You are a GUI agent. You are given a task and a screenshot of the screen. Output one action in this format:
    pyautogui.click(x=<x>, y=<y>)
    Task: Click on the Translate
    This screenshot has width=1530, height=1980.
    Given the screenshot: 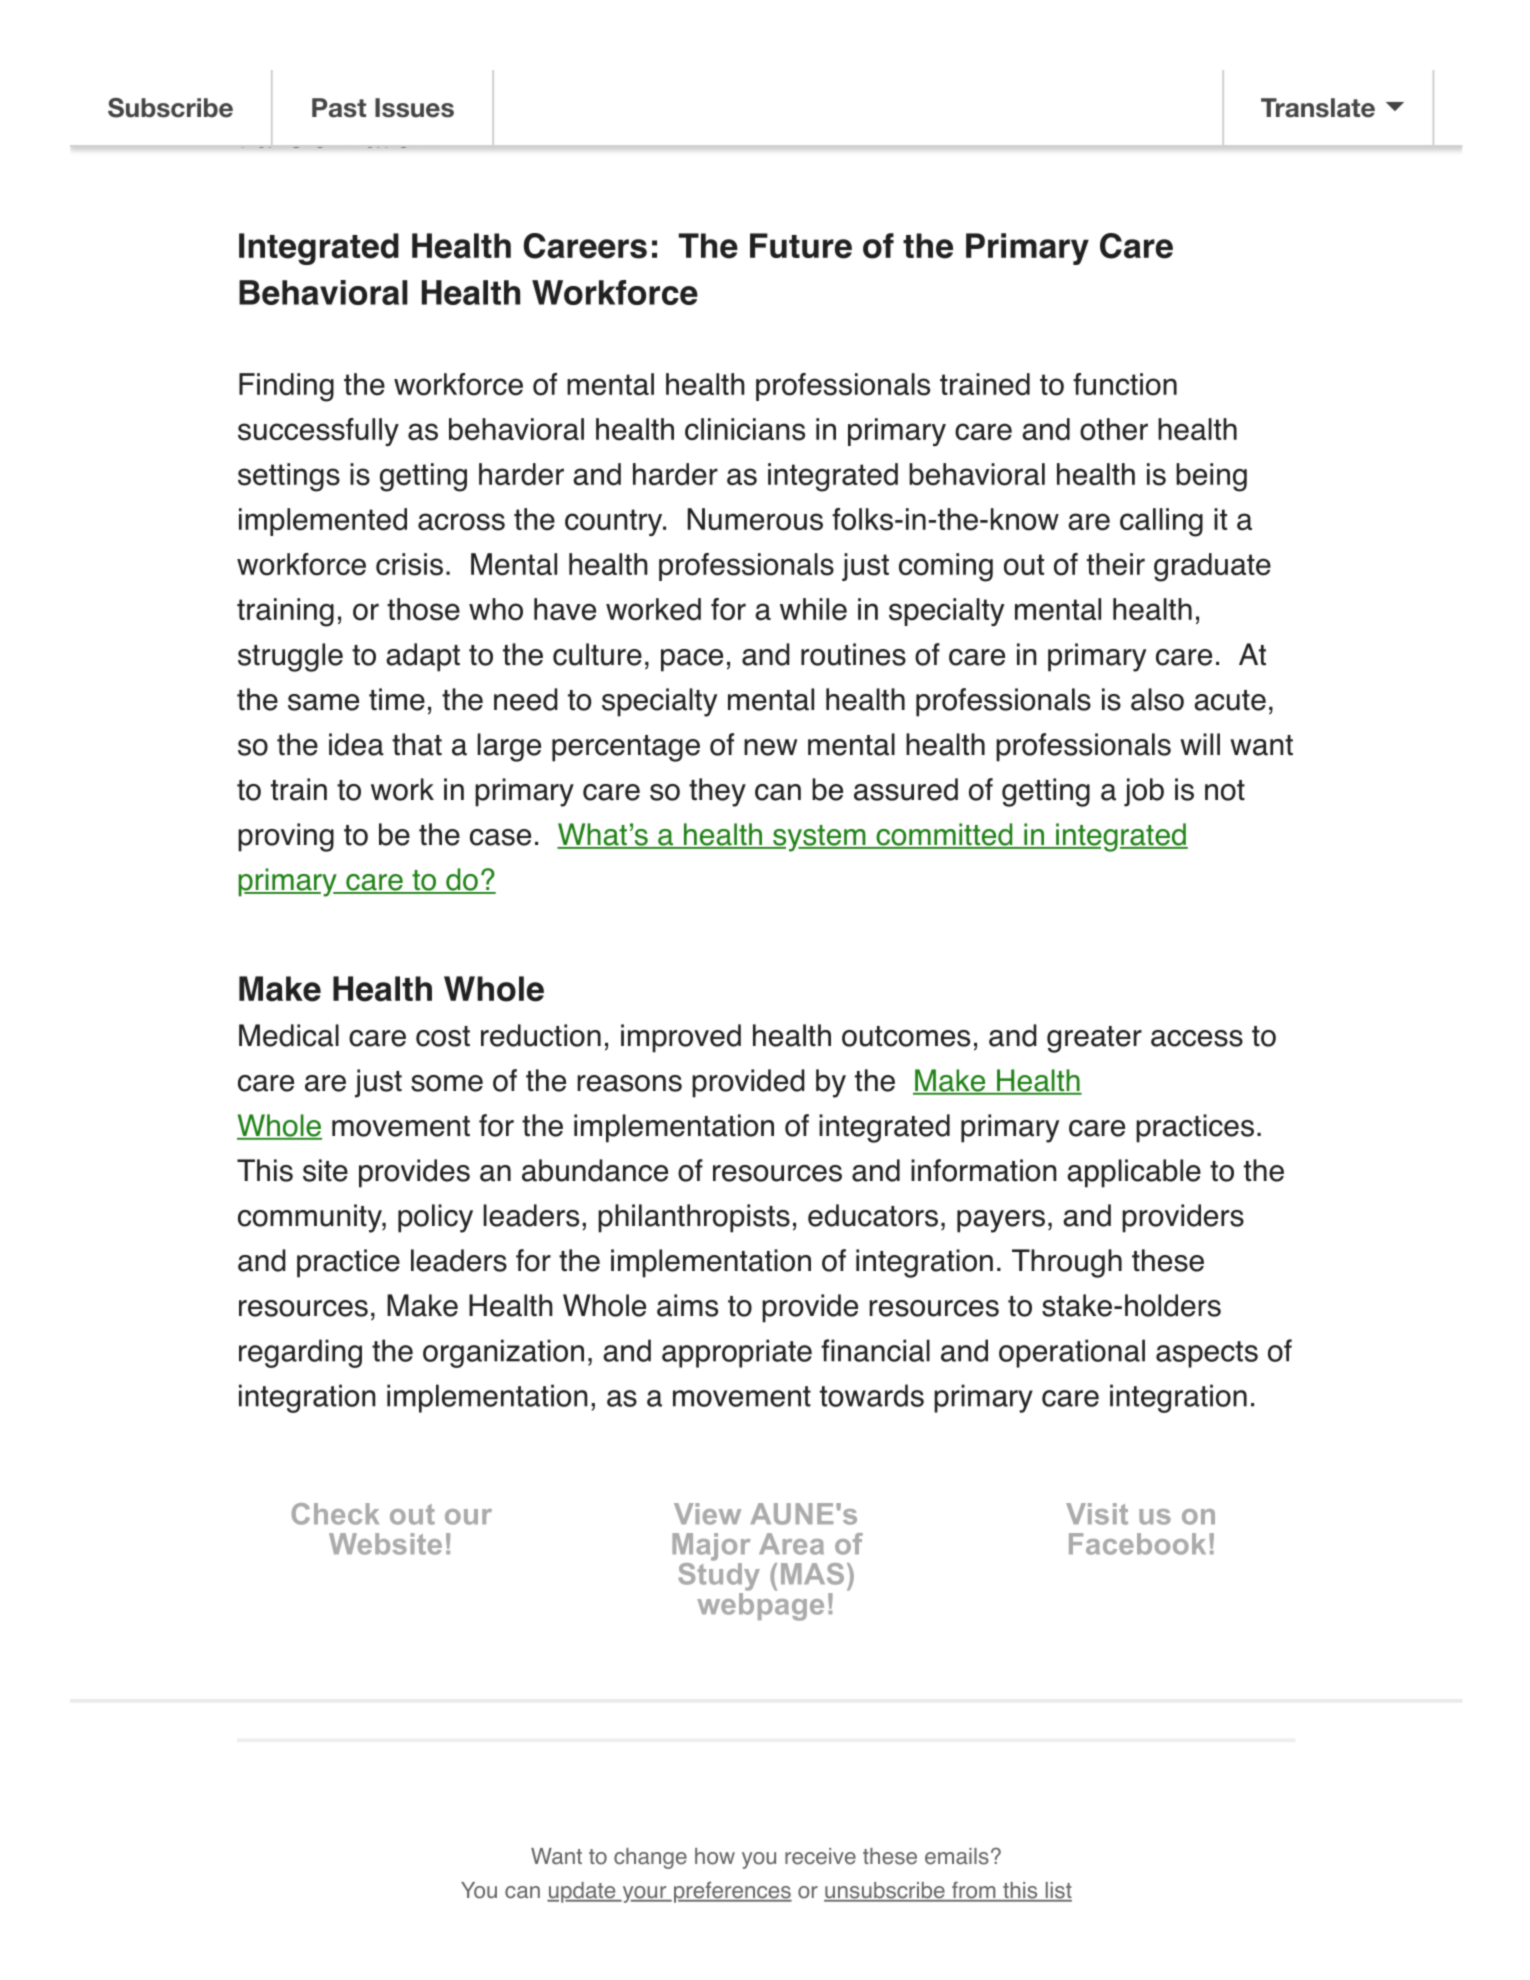 What is the action you would take?
    pyautogui.click(x=1318, y=108)
